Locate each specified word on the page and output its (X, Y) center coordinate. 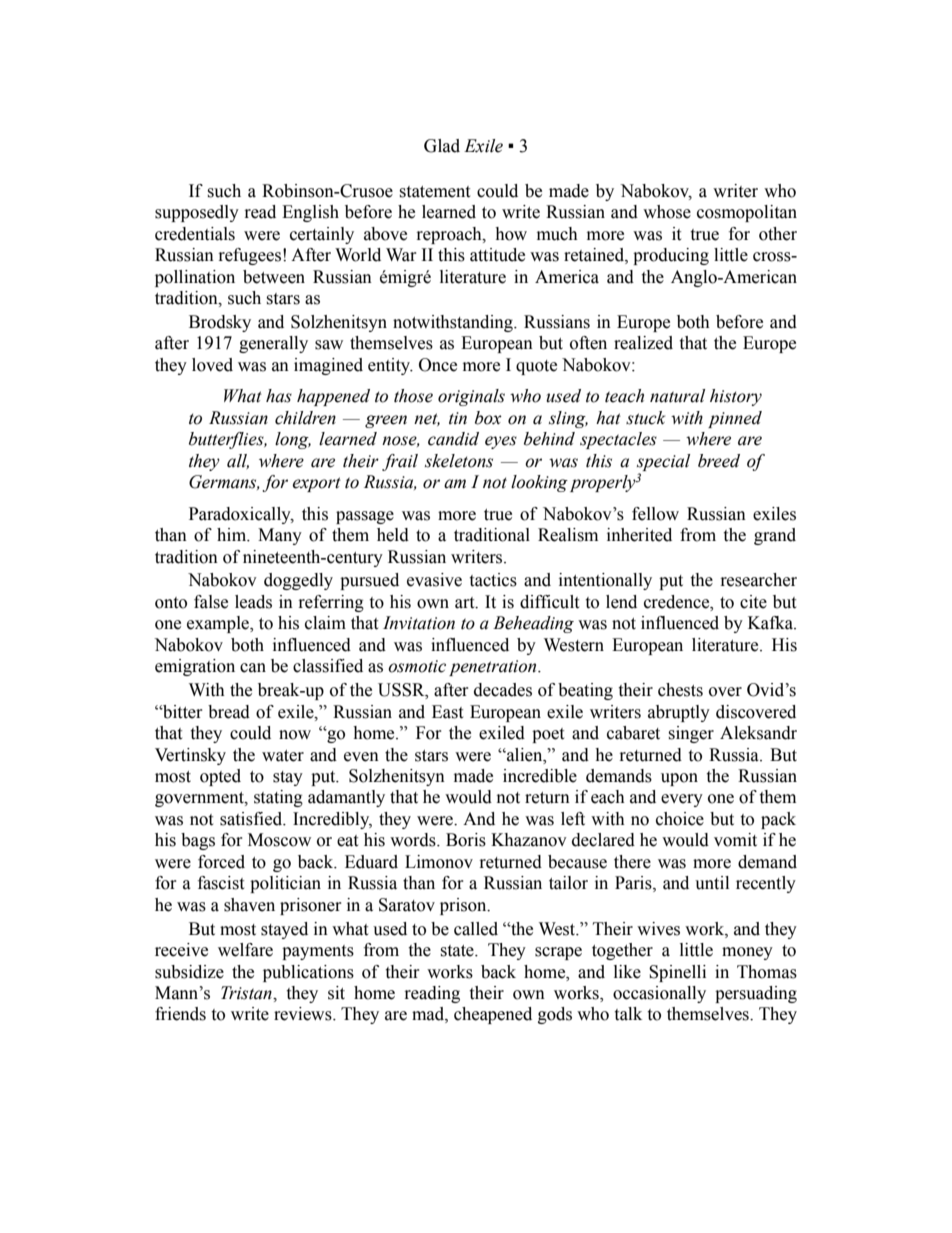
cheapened (493, 1015)
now (295, 735)
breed (719, 461)
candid (453, 439)
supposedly (197, 213)
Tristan (247, 993)
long (293, 440)
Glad (442, 146)
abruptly (679, 713)
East (447, 712)
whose (667, 212)
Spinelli (677, 973)
